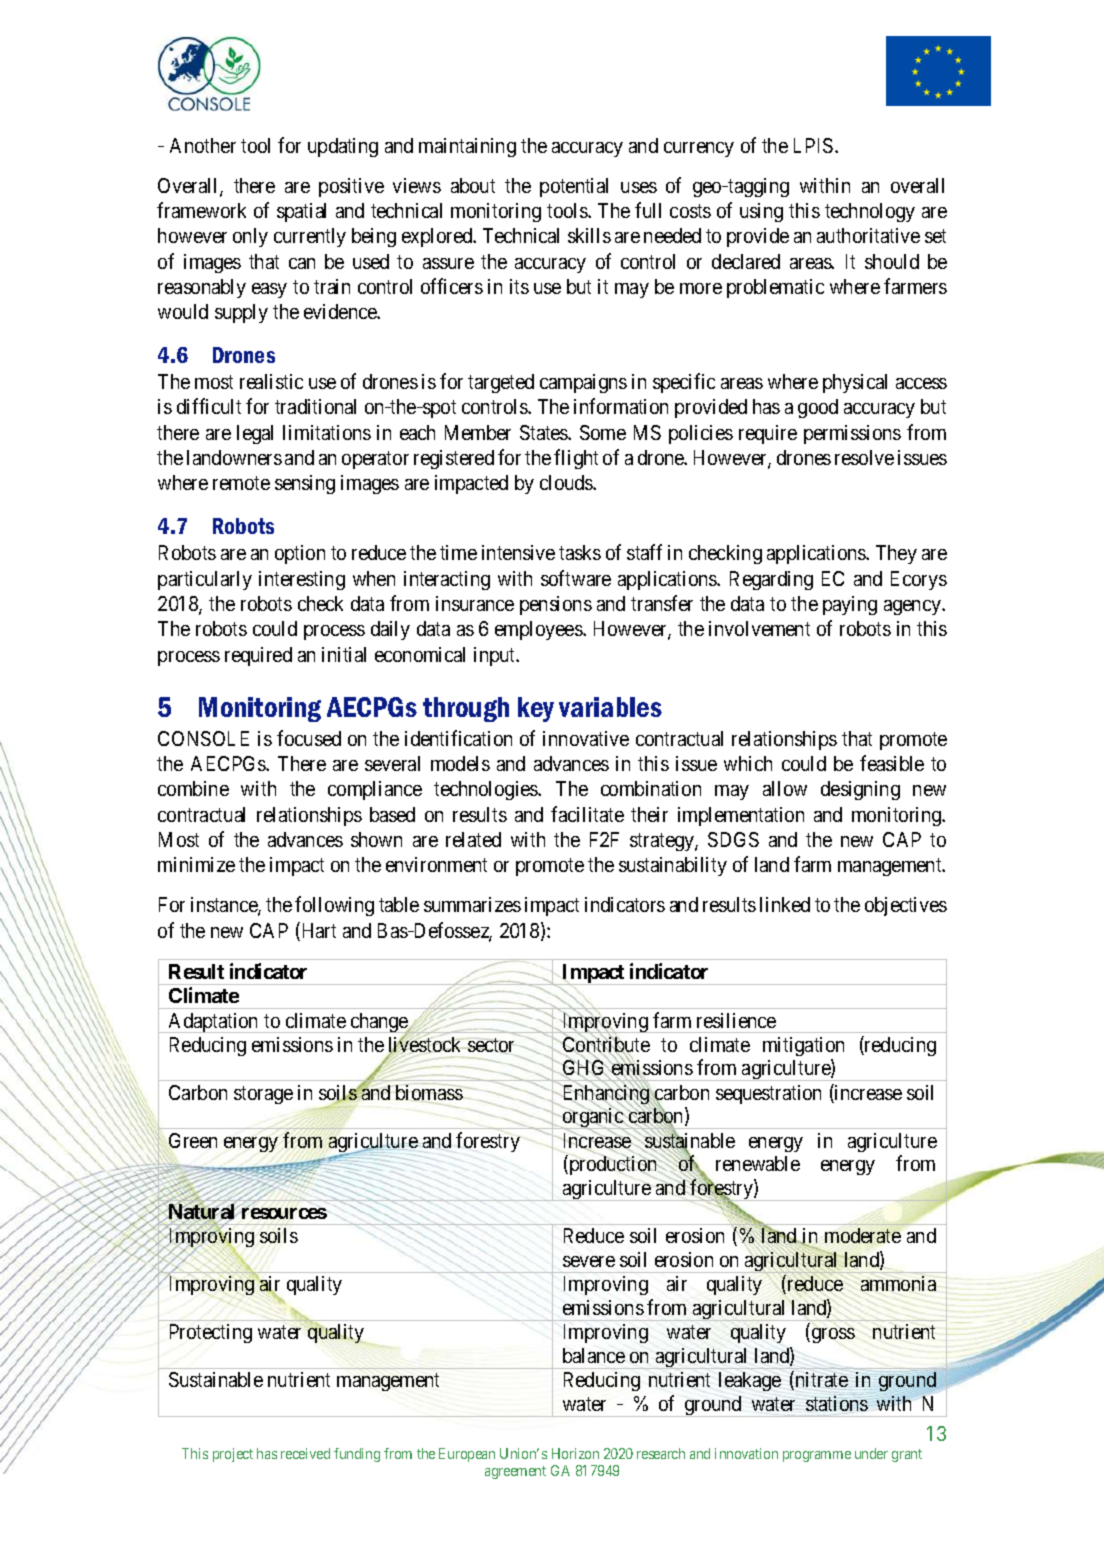  I want to click on potential, so click(574, 187).
